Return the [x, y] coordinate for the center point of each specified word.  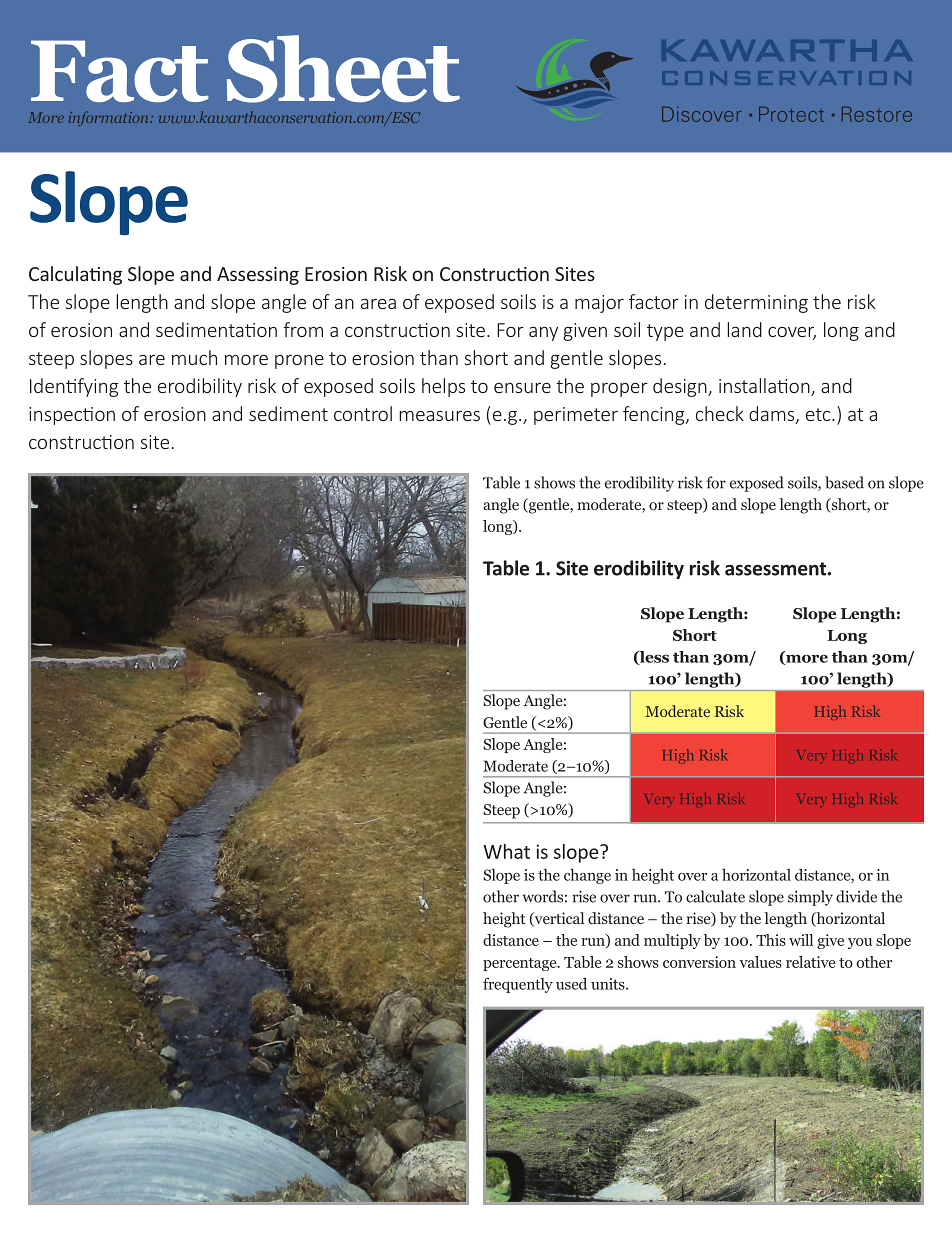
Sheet [343, 69]
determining [756, 303]
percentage [521, 964]
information [110, 118]
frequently [518, 985]
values [760, 962]
